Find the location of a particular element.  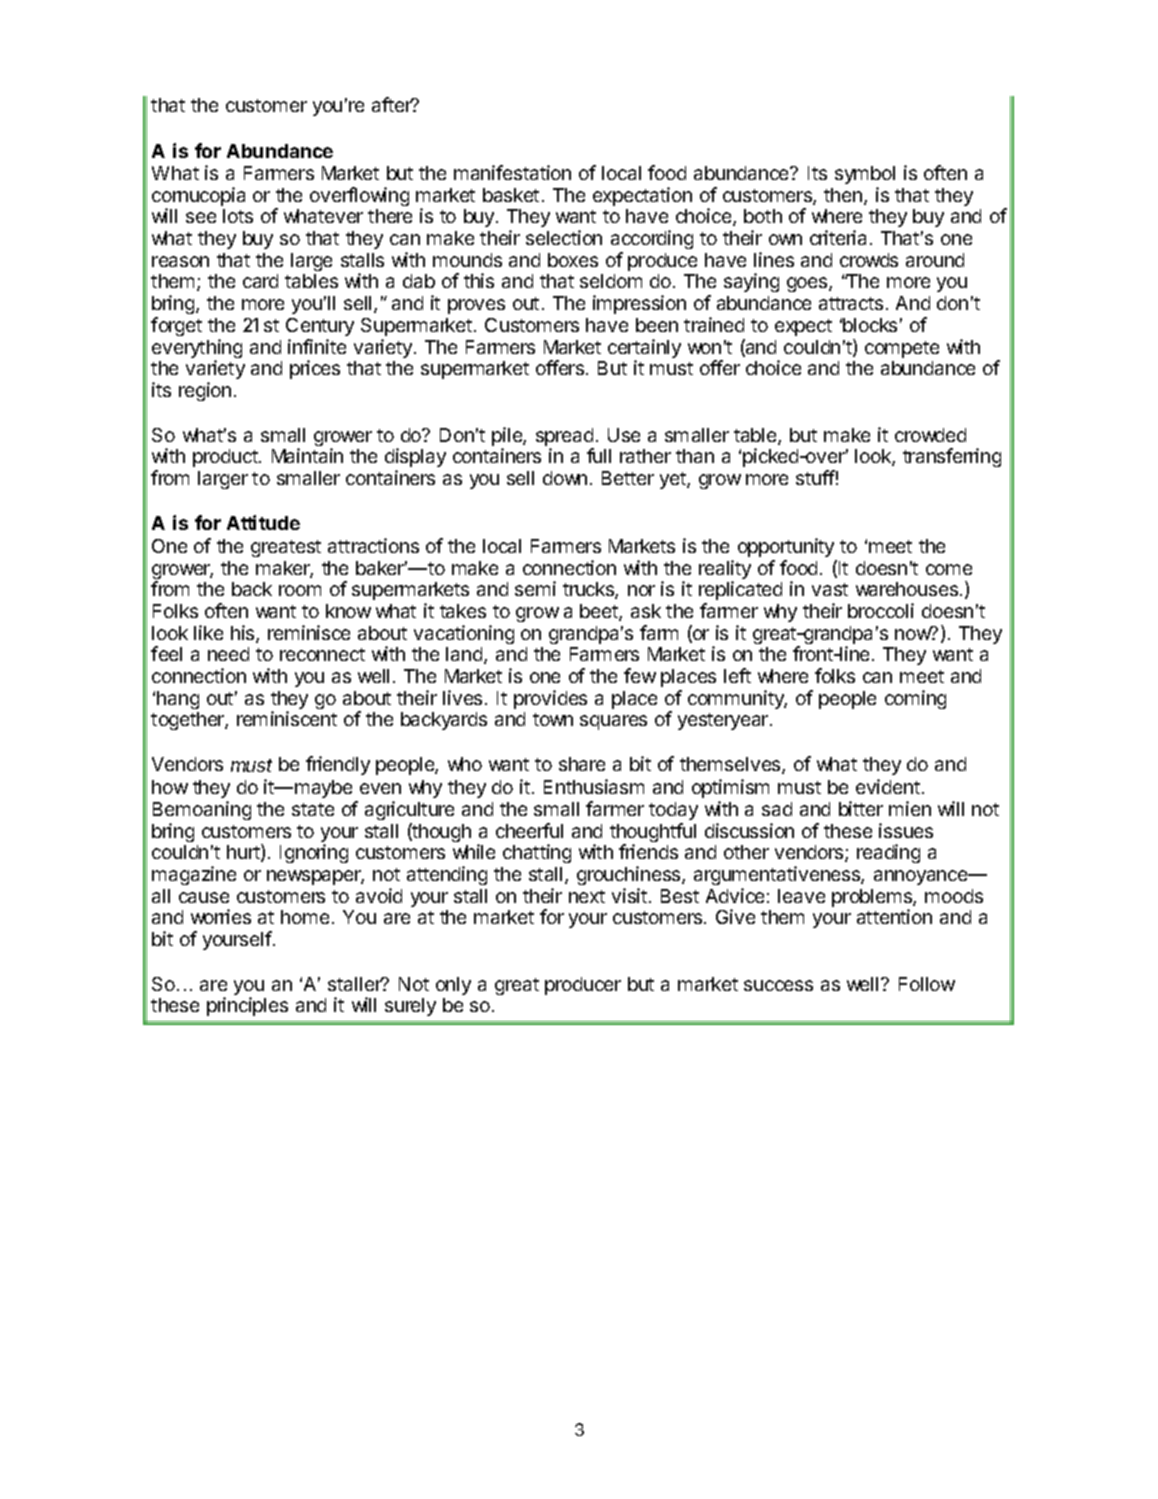

principles is located at coordinates (247, 1006).
